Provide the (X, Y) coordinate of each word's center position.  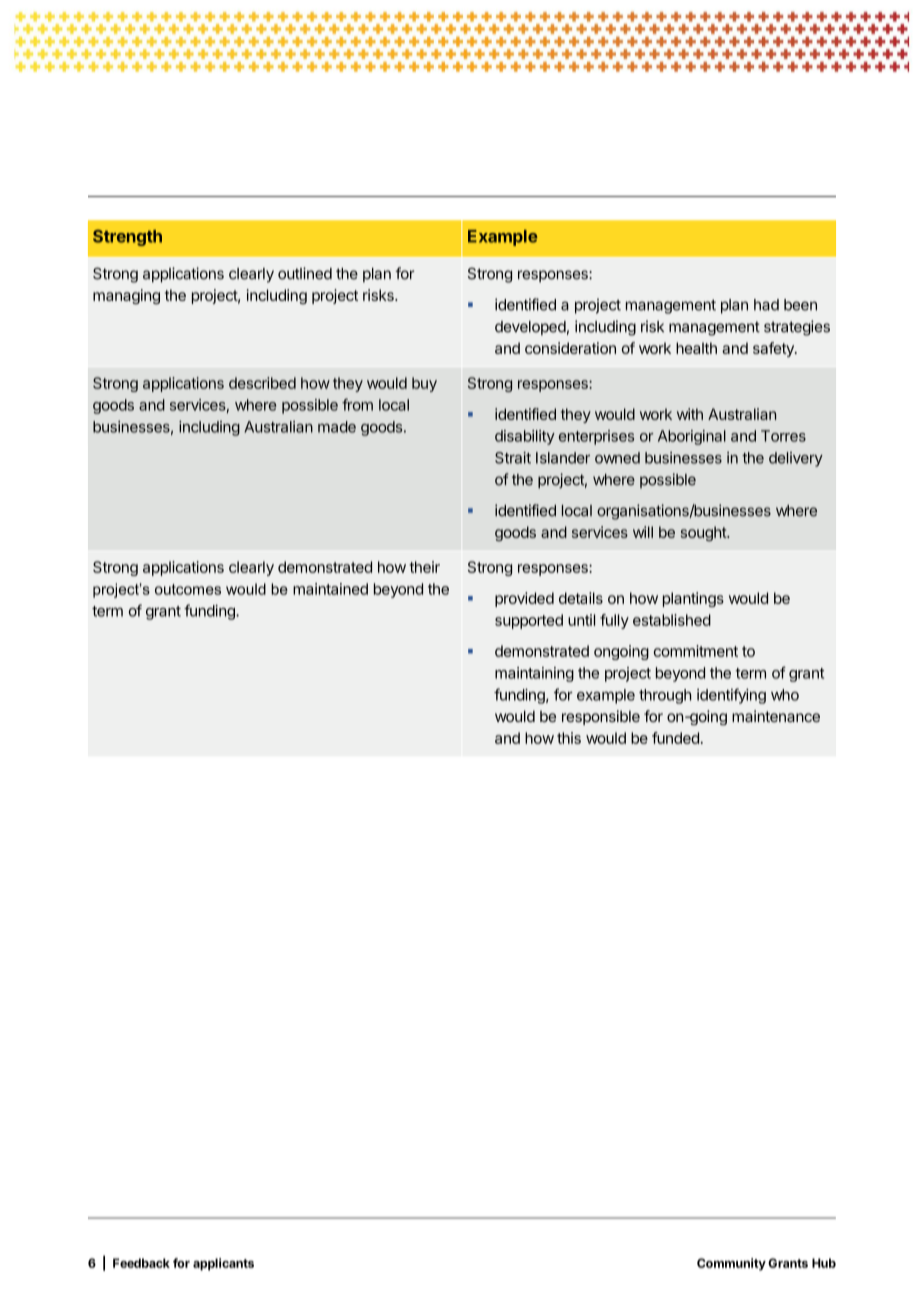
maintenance (776, 716)
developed (530, 328)
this (569, 738)
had (766, 305)
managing (126, 296)
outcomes (188, 589)
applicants (223, 1264)
